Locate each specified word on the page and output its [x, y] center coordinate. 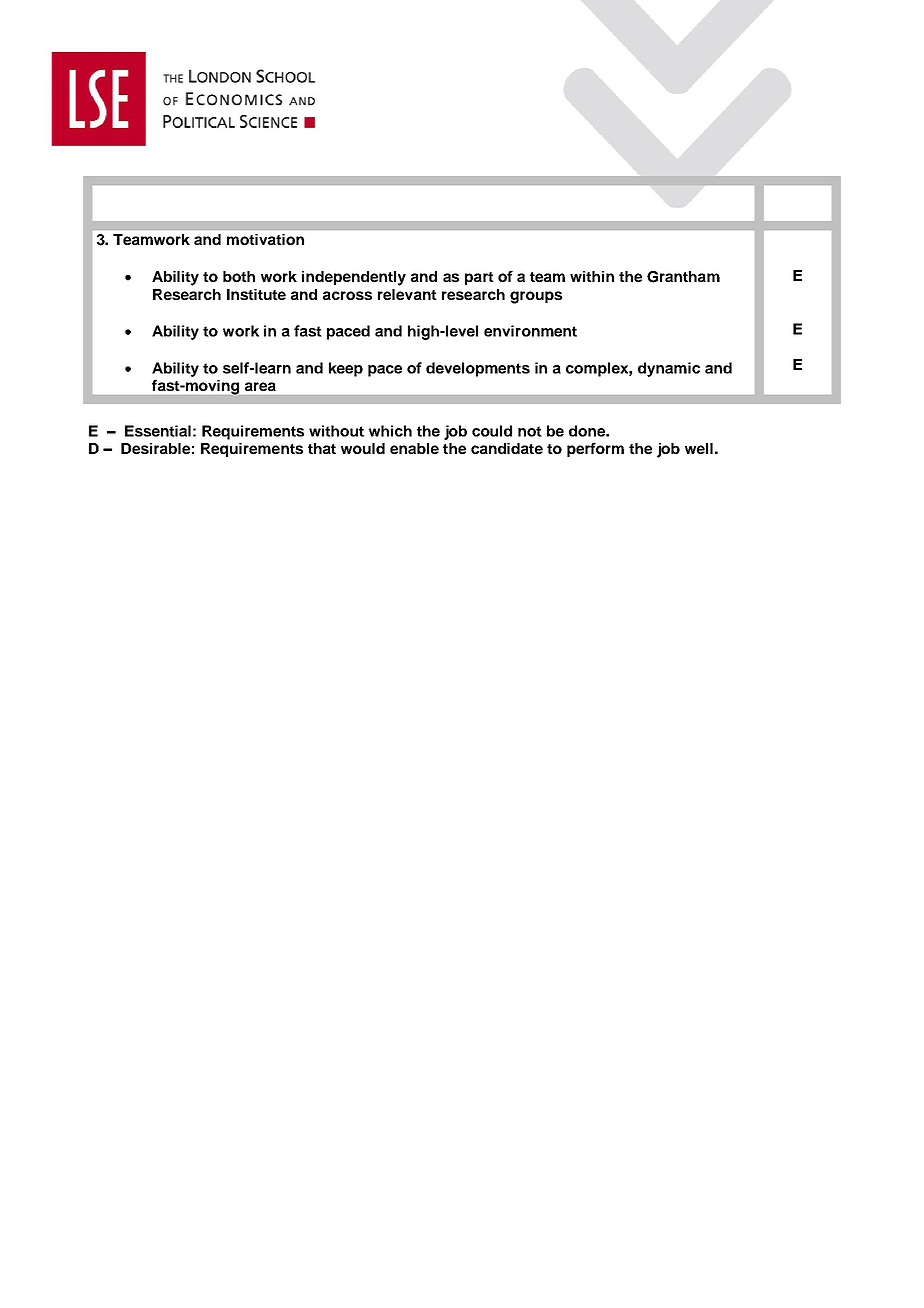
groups [536, 297]
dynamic [669, 369]
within [592, 276]
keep [346, 369]
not [530, 431]
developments [478, 369]
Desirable [155, 448]
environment [530, 331]
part [479, 278]
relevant [407, 294]
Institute [256, 294]
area [260, 386]
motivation [265, 239]
